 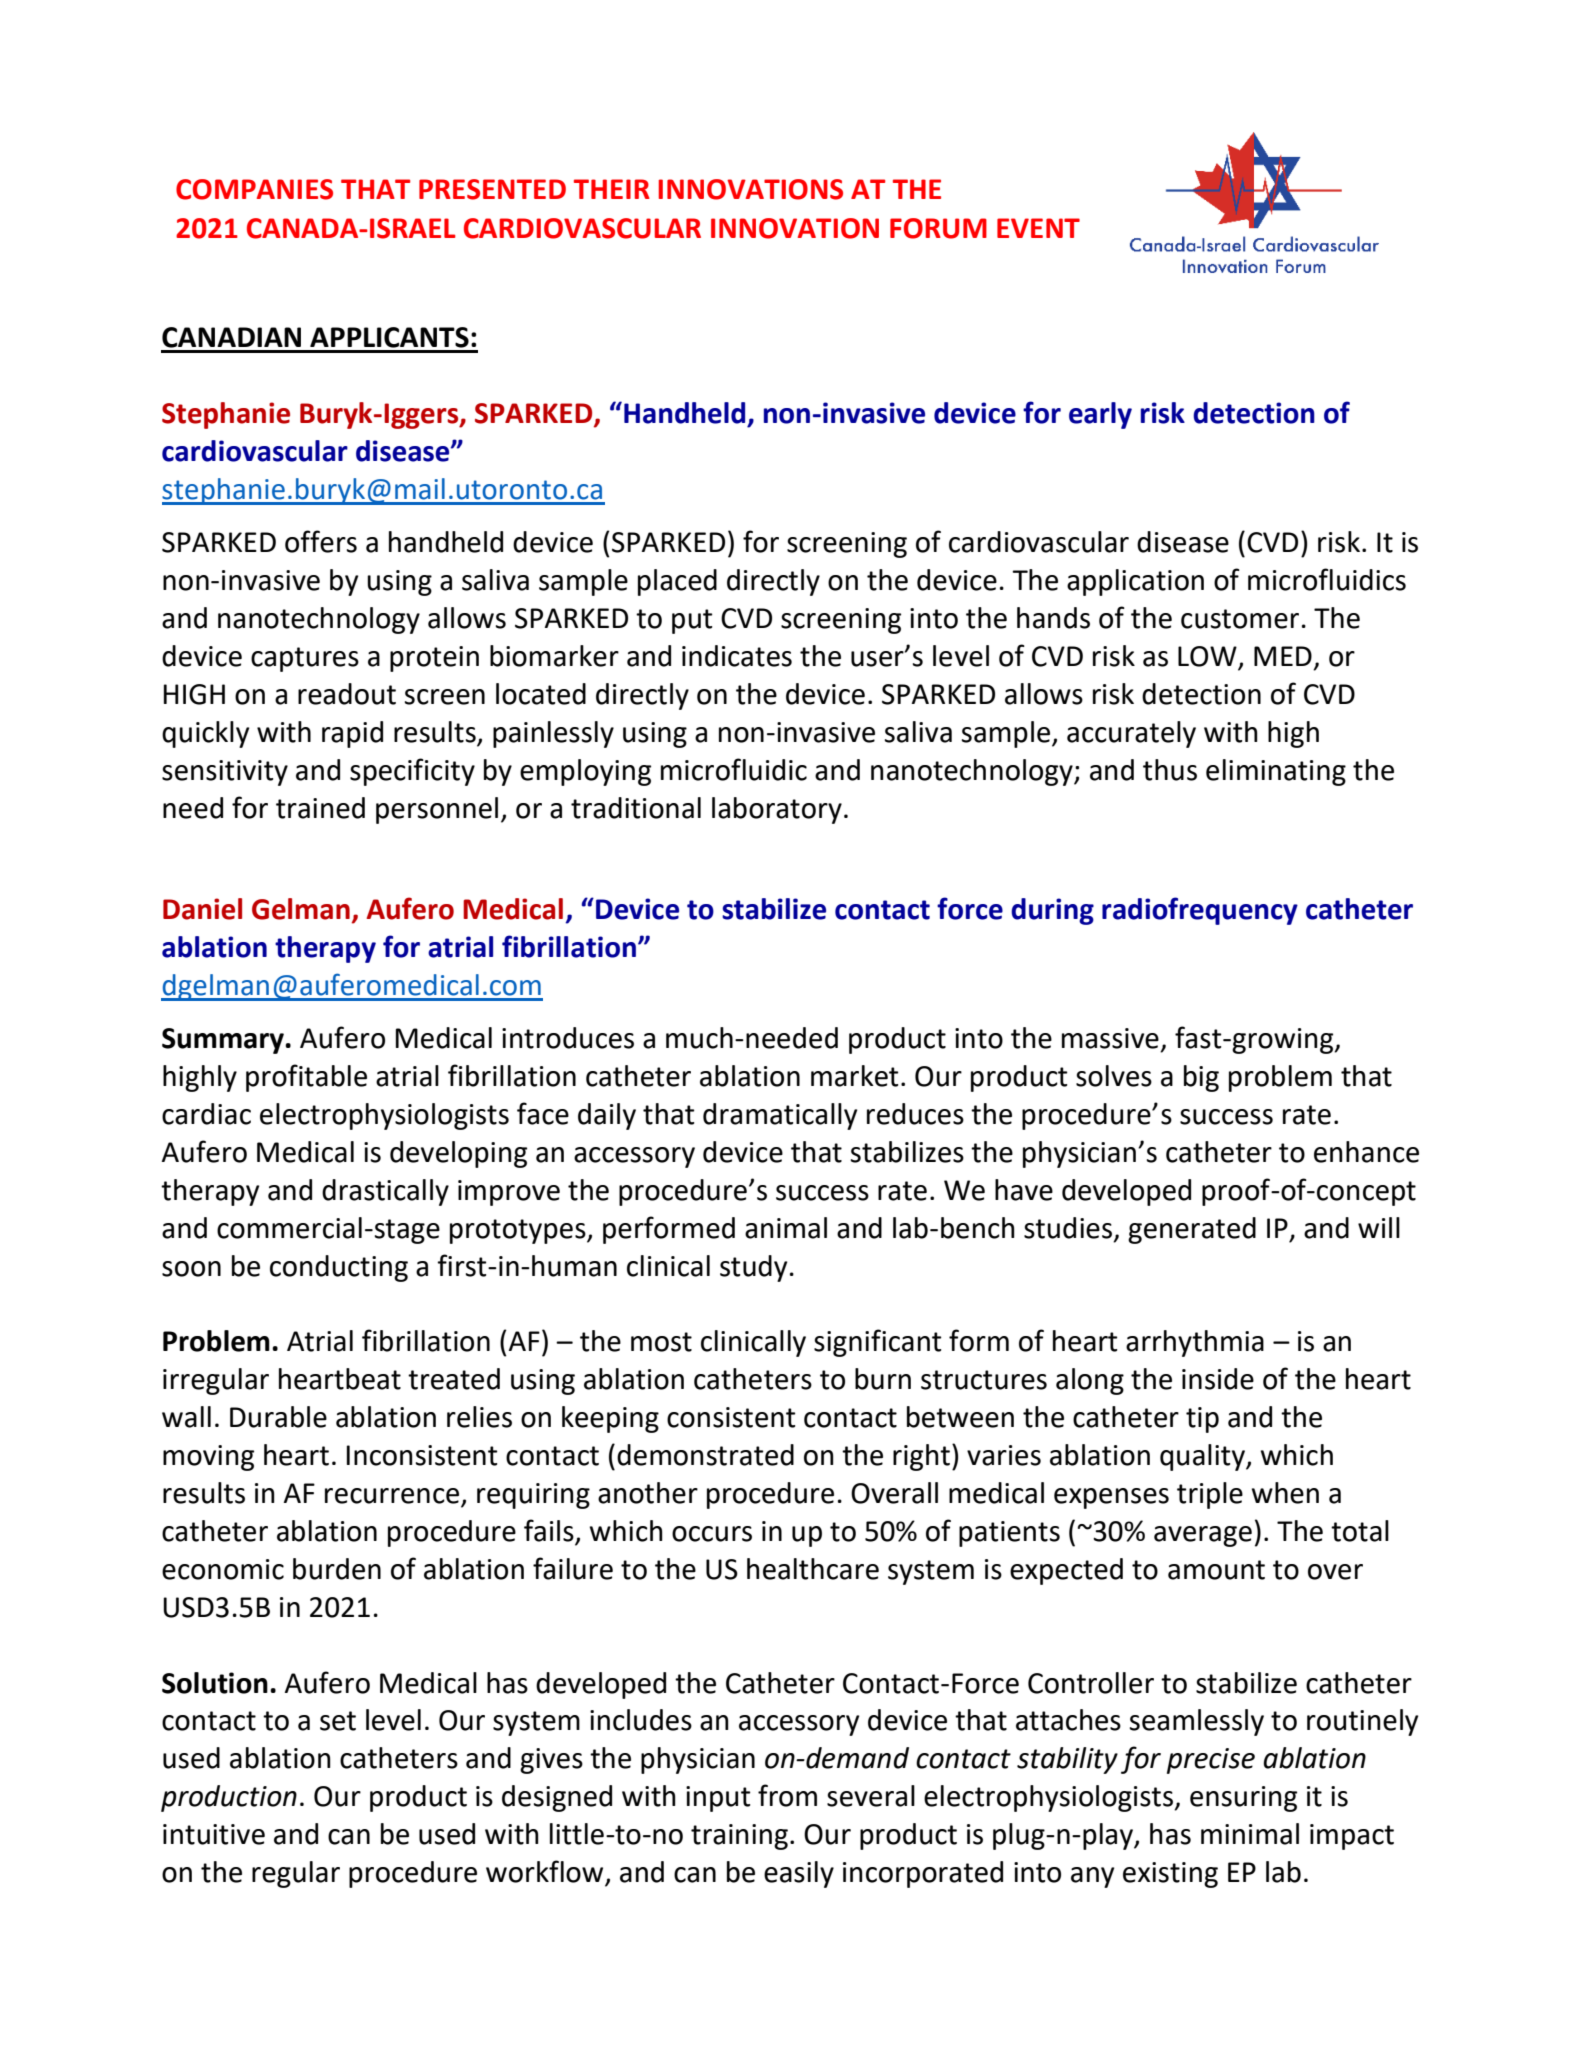 I want to click on profitable, so click(x=306, y=1078).
